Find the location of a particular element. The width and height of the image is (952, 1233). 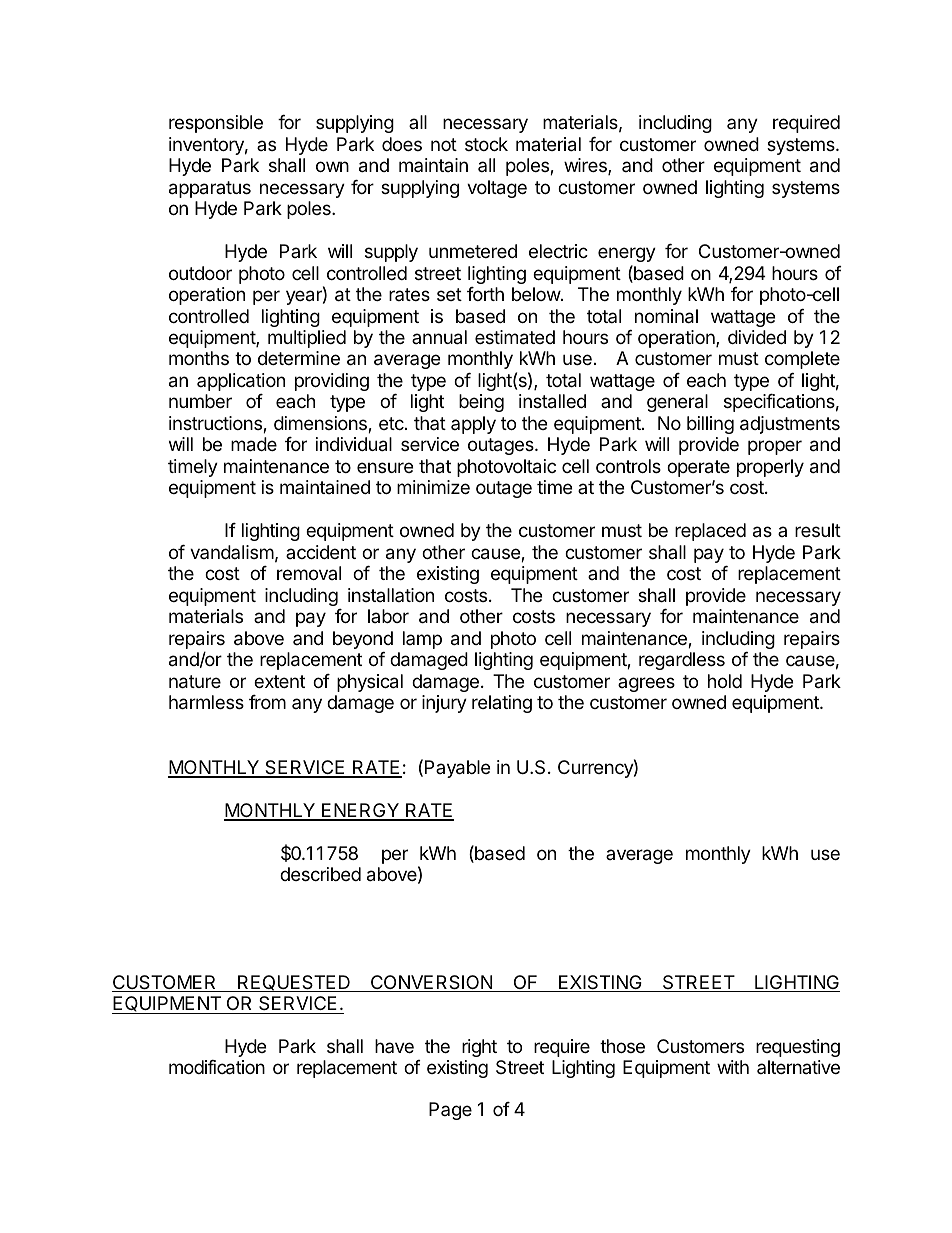

wires is located at coordinates (586, 166).
